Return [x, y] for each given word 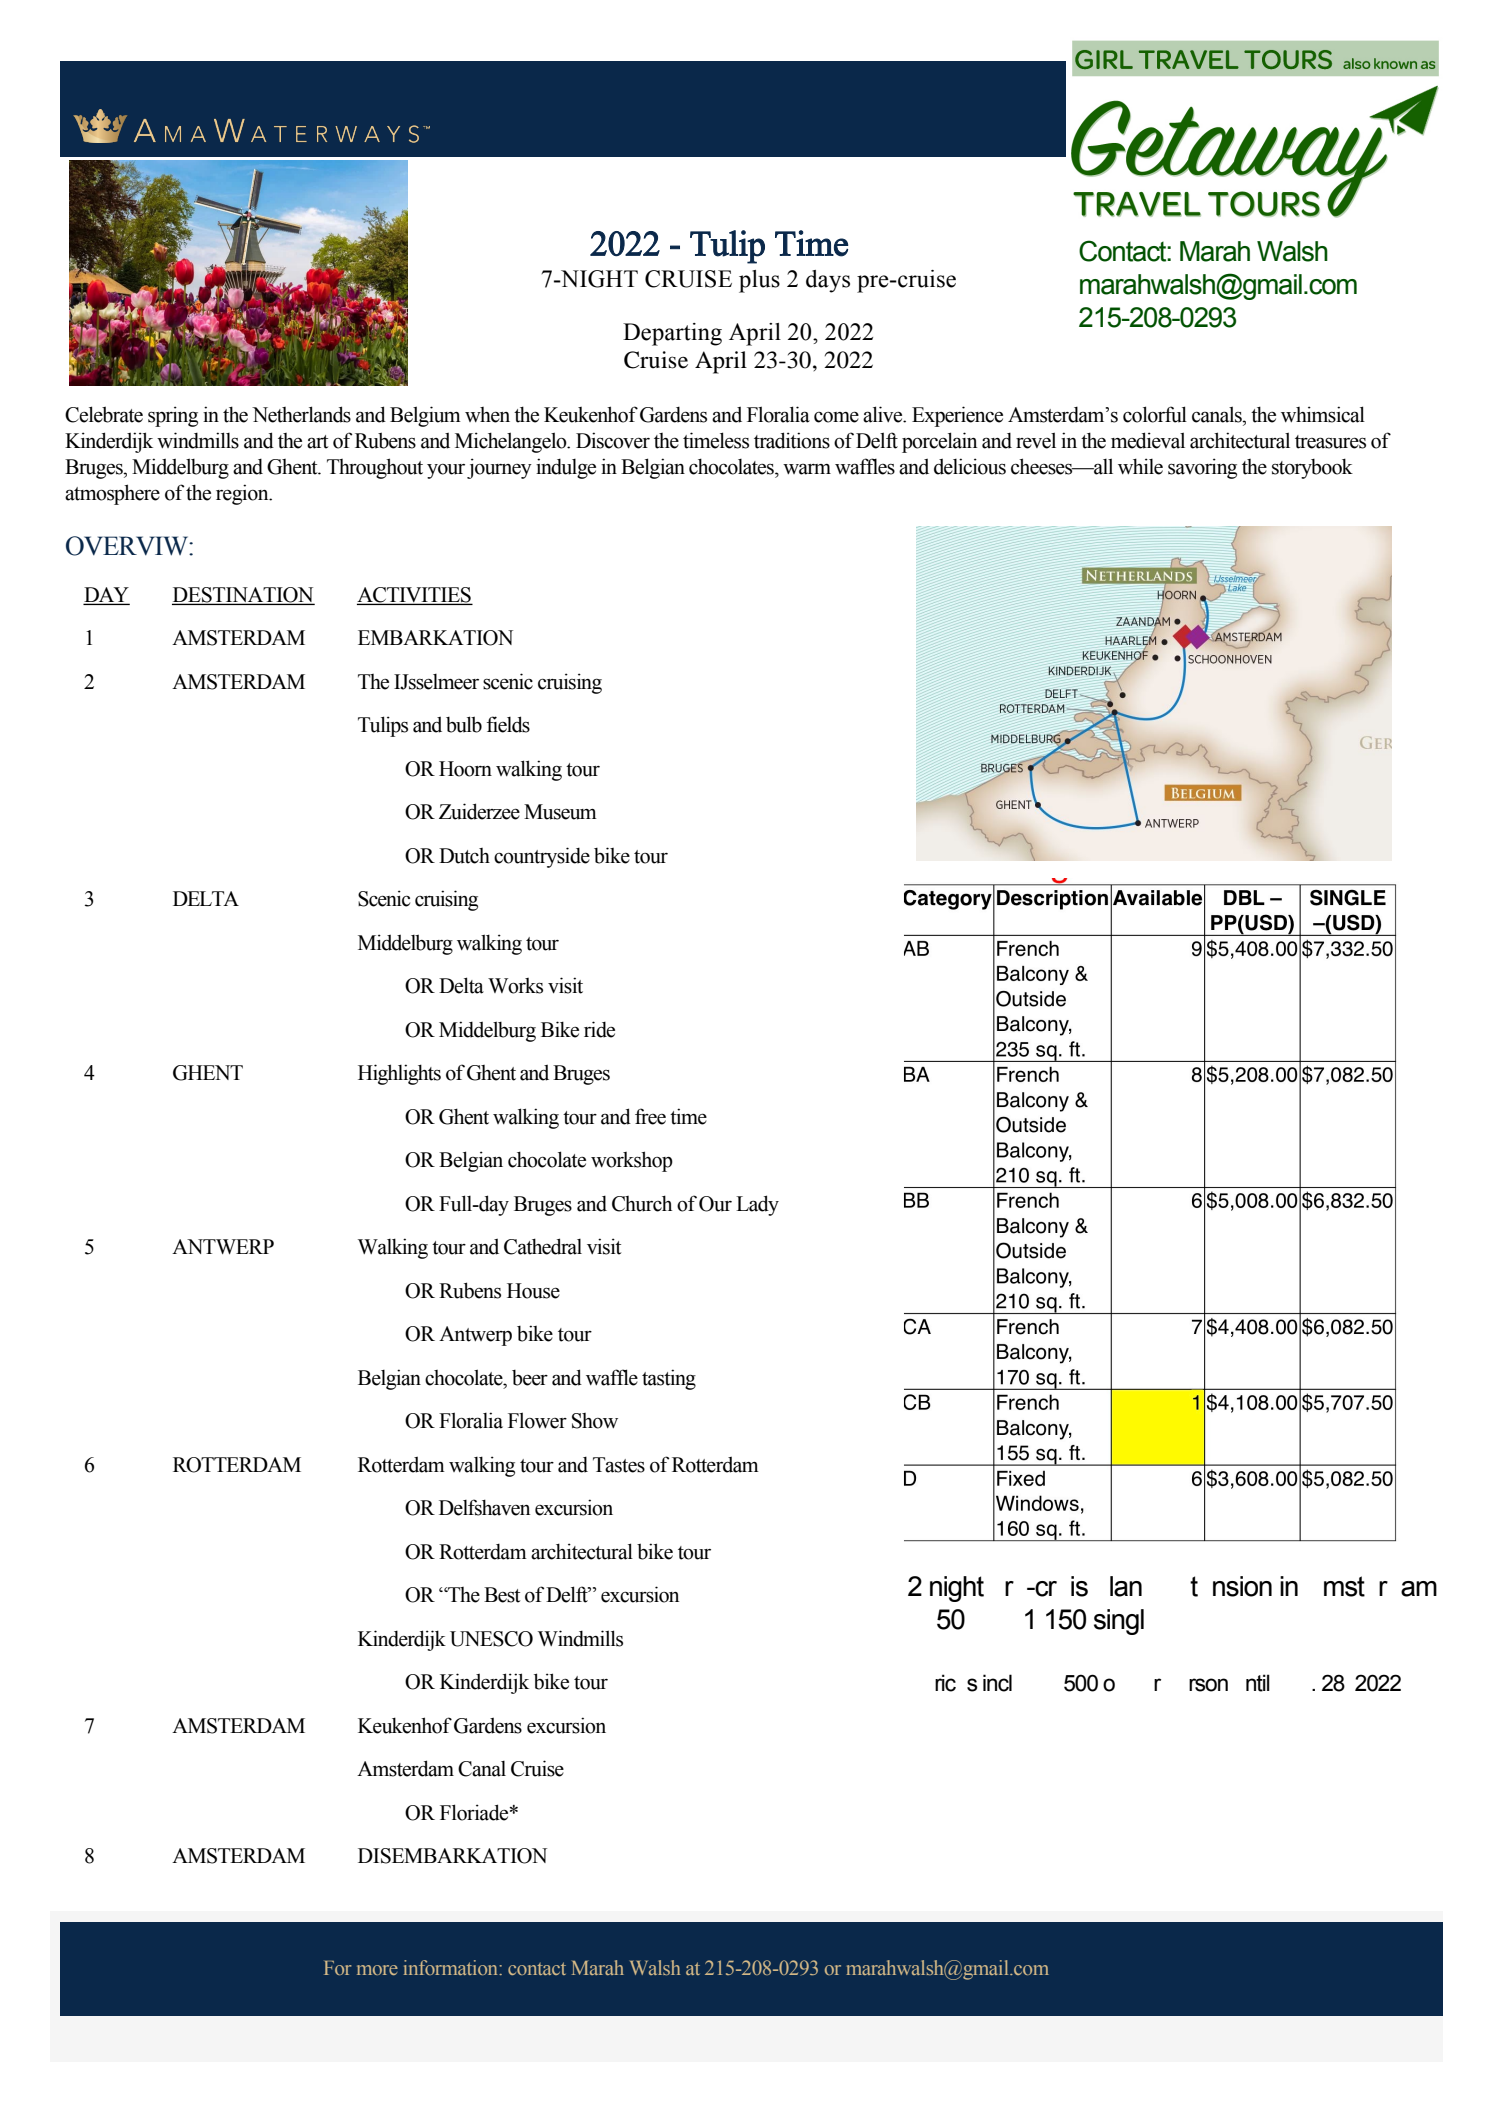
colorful [1155, 414]
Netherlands [301, 414]
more [377, 1970]
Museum [560, 812]
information [452, 1967]
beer [530, 1378]
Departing [672, 334]
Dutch [464, 856]
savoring [1202, 468]
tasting [669, 1379]
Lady [757, 1205]
